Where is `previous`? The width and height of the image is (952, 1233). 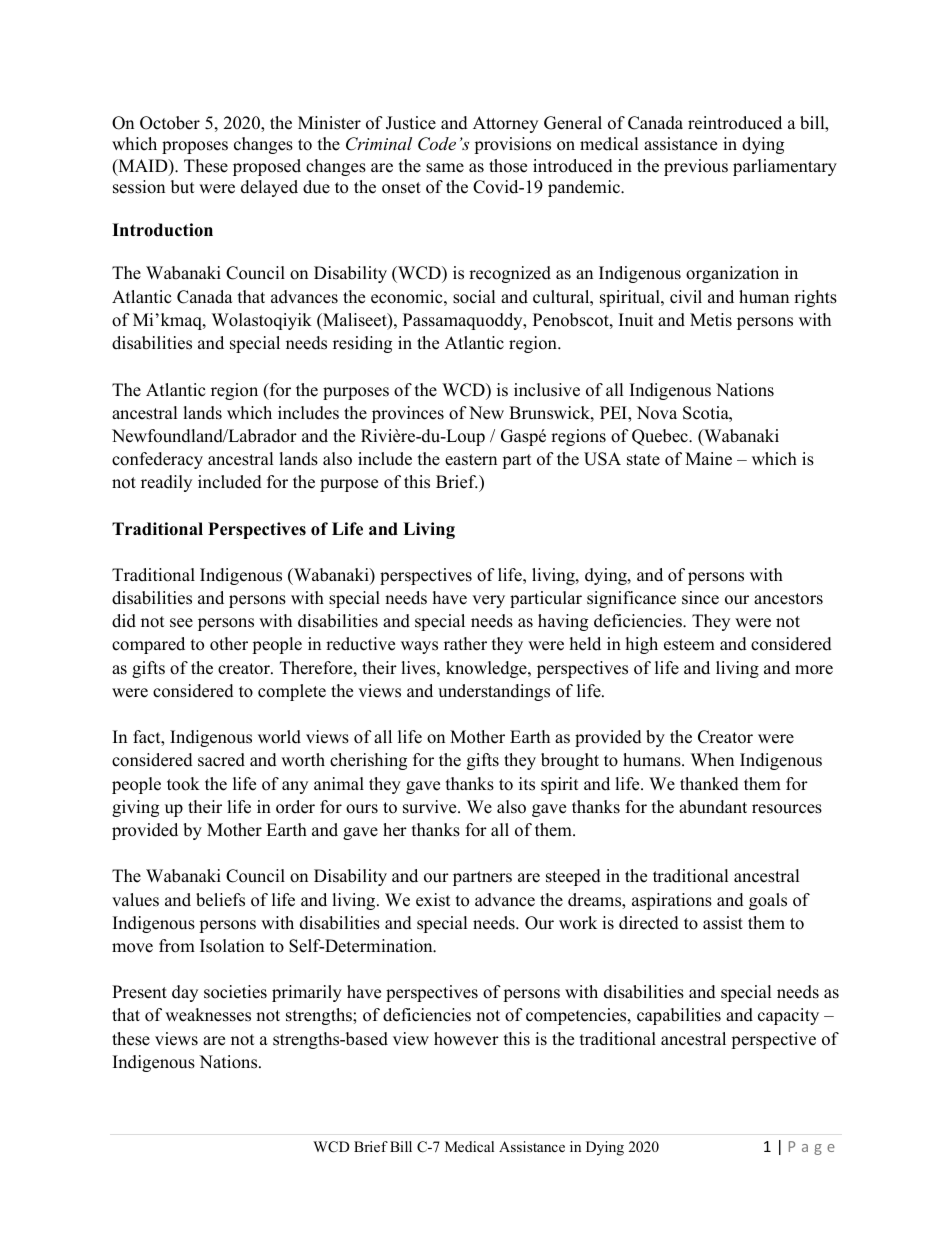 previous is located at coordinates (696, 167).
